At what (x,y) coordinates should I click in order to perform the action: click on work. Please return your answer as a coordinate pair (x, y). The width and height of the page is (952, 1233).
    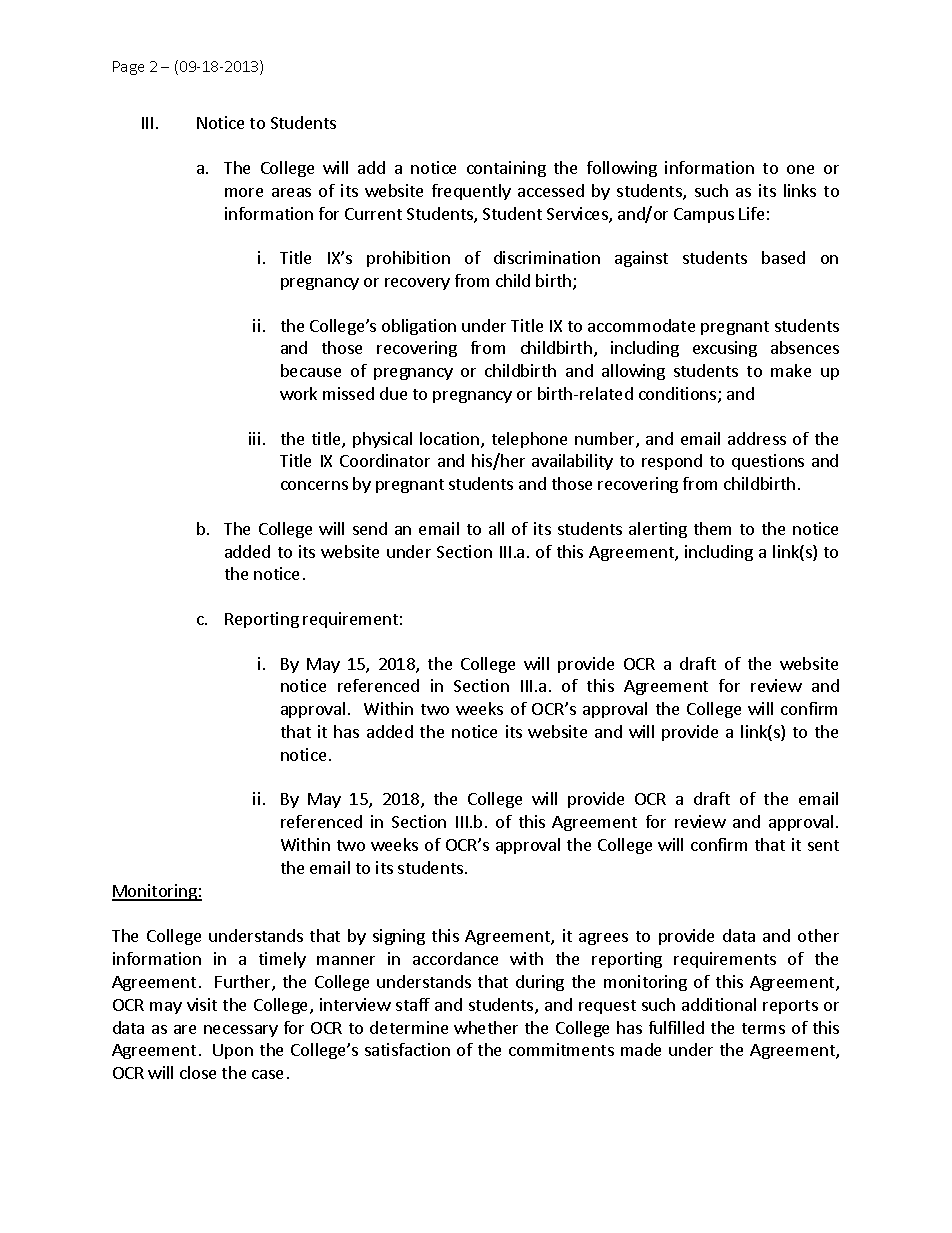
    Looking at the image, I should click on (298, 393).
